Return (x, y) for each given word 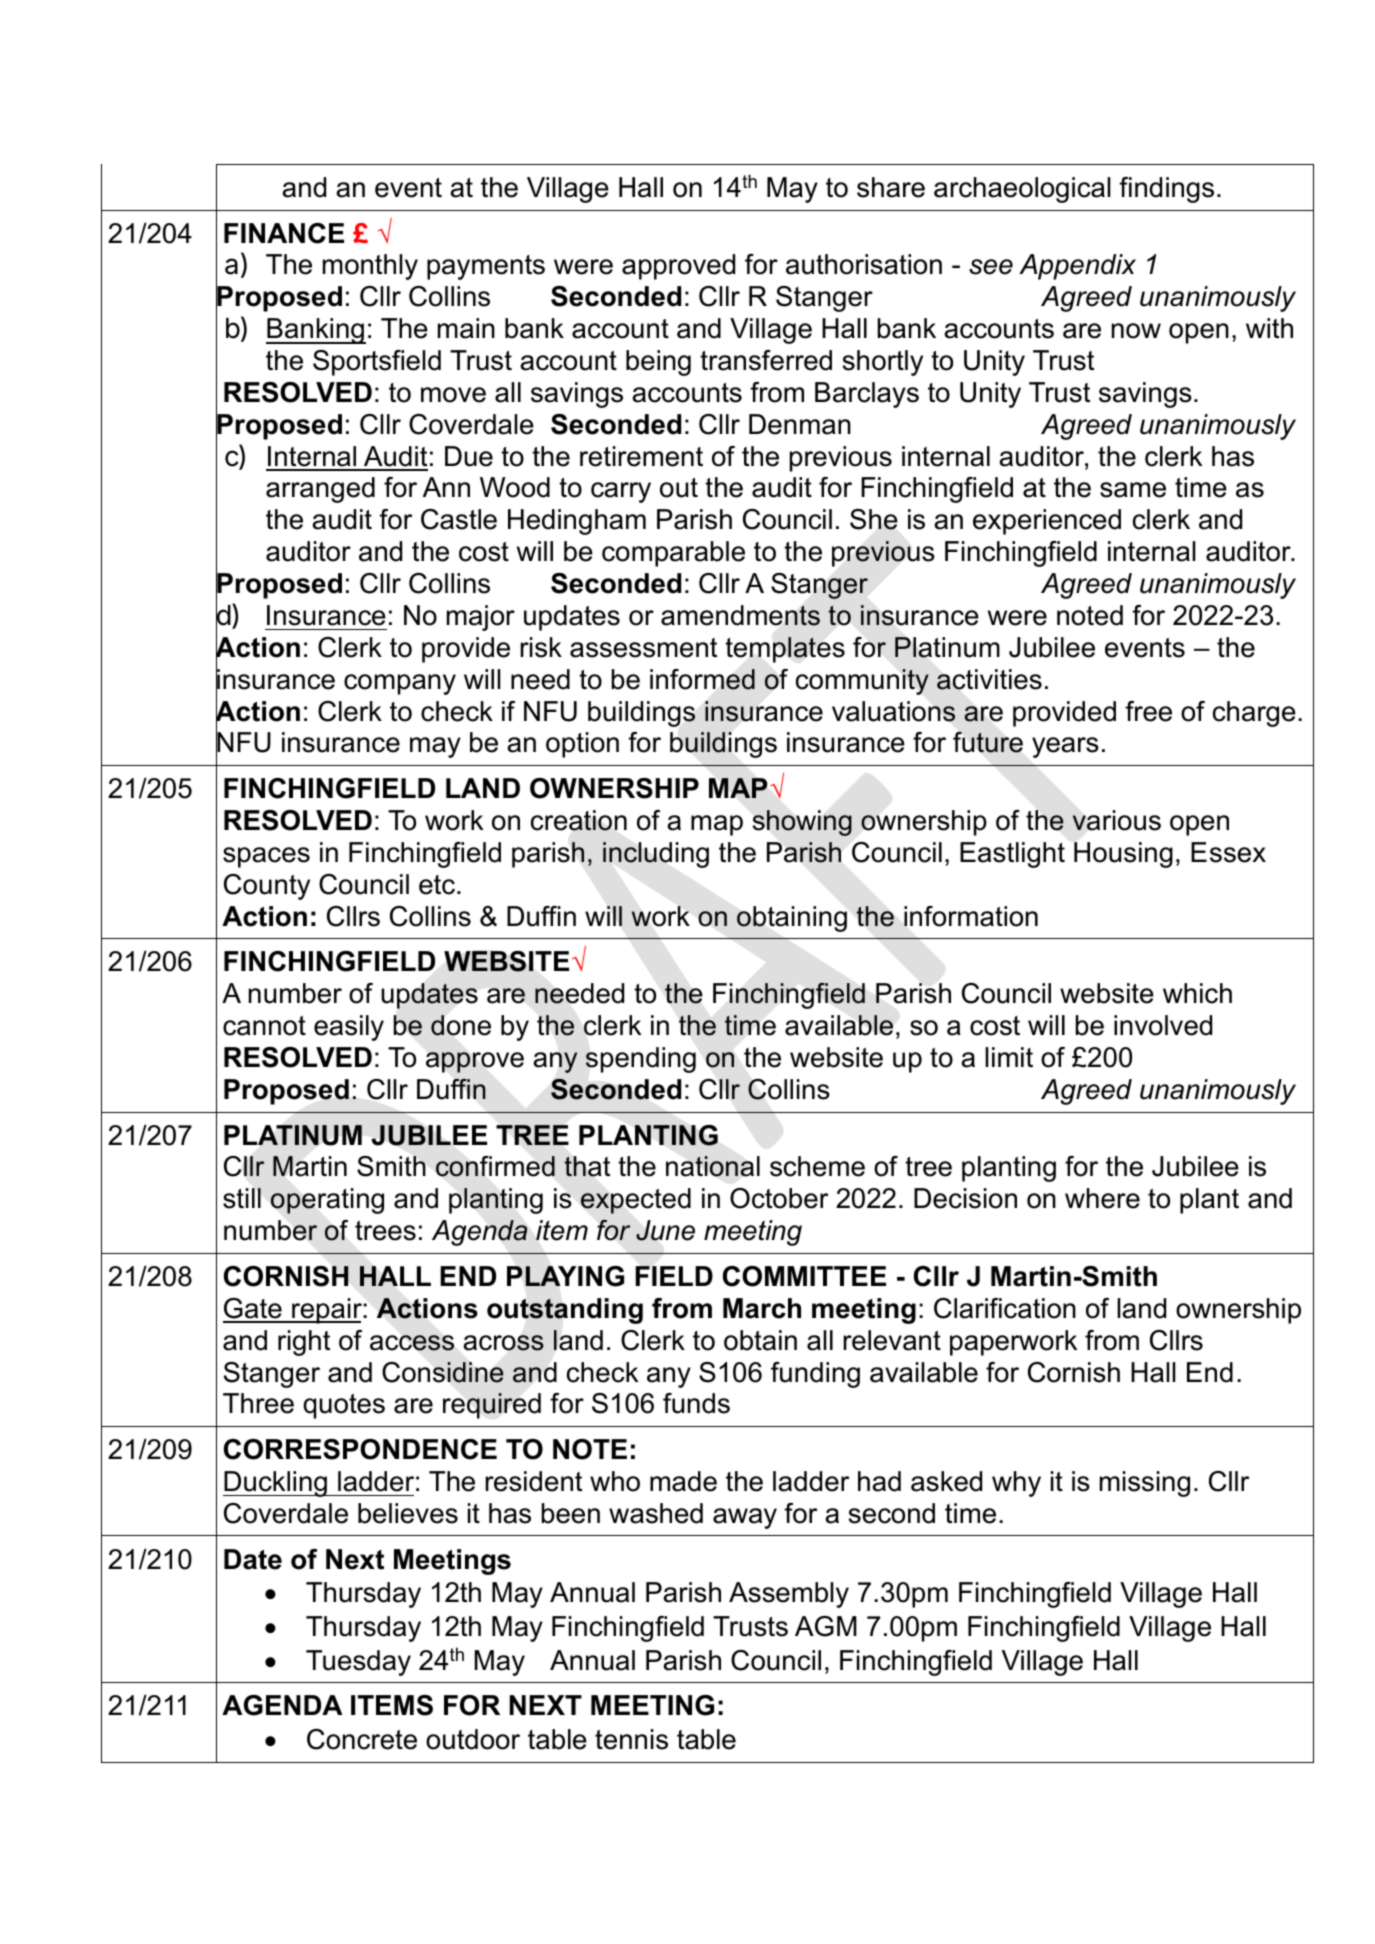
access (412, 1343)
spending (641, 1060)
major (481, 618)
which (1197, 993)
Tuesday (358, 1663)
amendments (740, 615)
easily (349, 1028)
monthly (370, 267)
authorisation (864, 264)
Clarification (1005, 1308)
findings (1166, 190)
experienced (1047, 522)
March (762, 1308)
